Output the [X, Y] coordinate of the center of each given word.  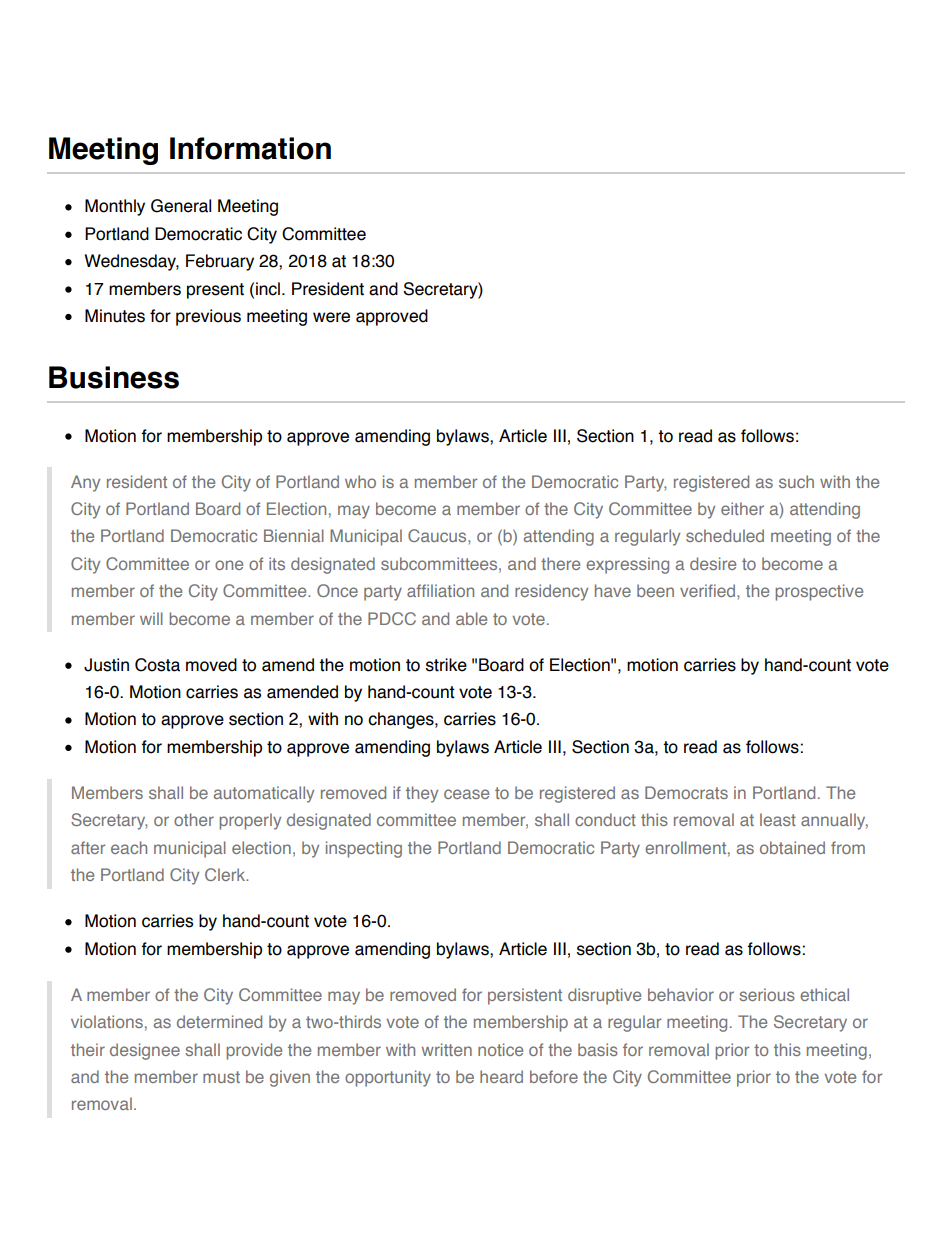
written [447, 1049]
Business [114, 377]
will [151, 618]
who [360, 481]
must [221, 1077]
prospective [819, 592]
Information [250, 148]
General [181, 206]
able [471, 618]
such [796, 481]
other [194, 819]
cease [466, 794]
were [331, 317]
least [778, 819]
